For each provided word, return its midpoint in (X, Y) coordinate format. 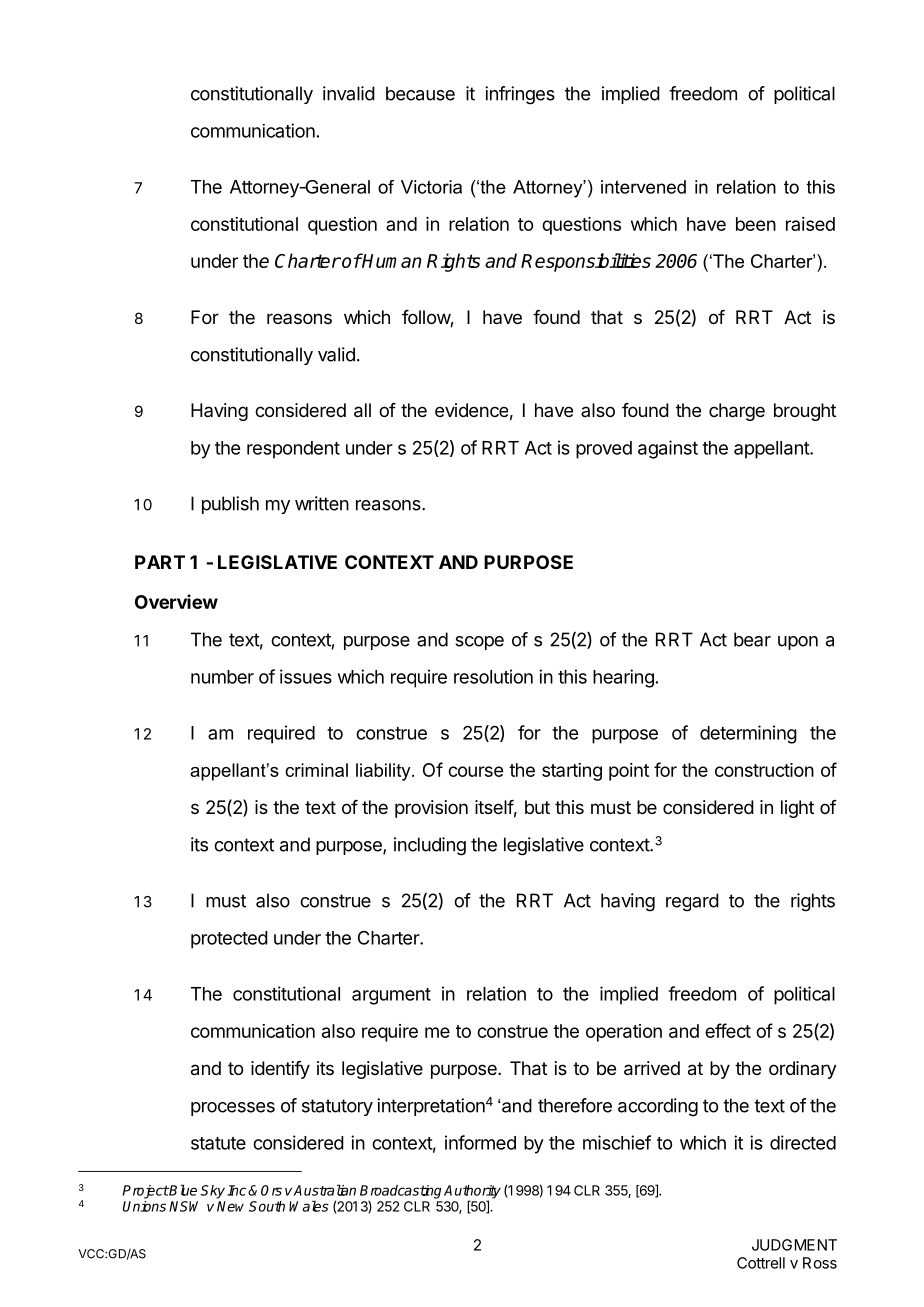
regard (692, 902)
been (756, 224)
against (668, 449)
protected (229, 940)
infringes (520, 95)
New (230, 1206)
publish (230, 505)
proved (604, 450)
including (430, 846)
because (420, 93)
